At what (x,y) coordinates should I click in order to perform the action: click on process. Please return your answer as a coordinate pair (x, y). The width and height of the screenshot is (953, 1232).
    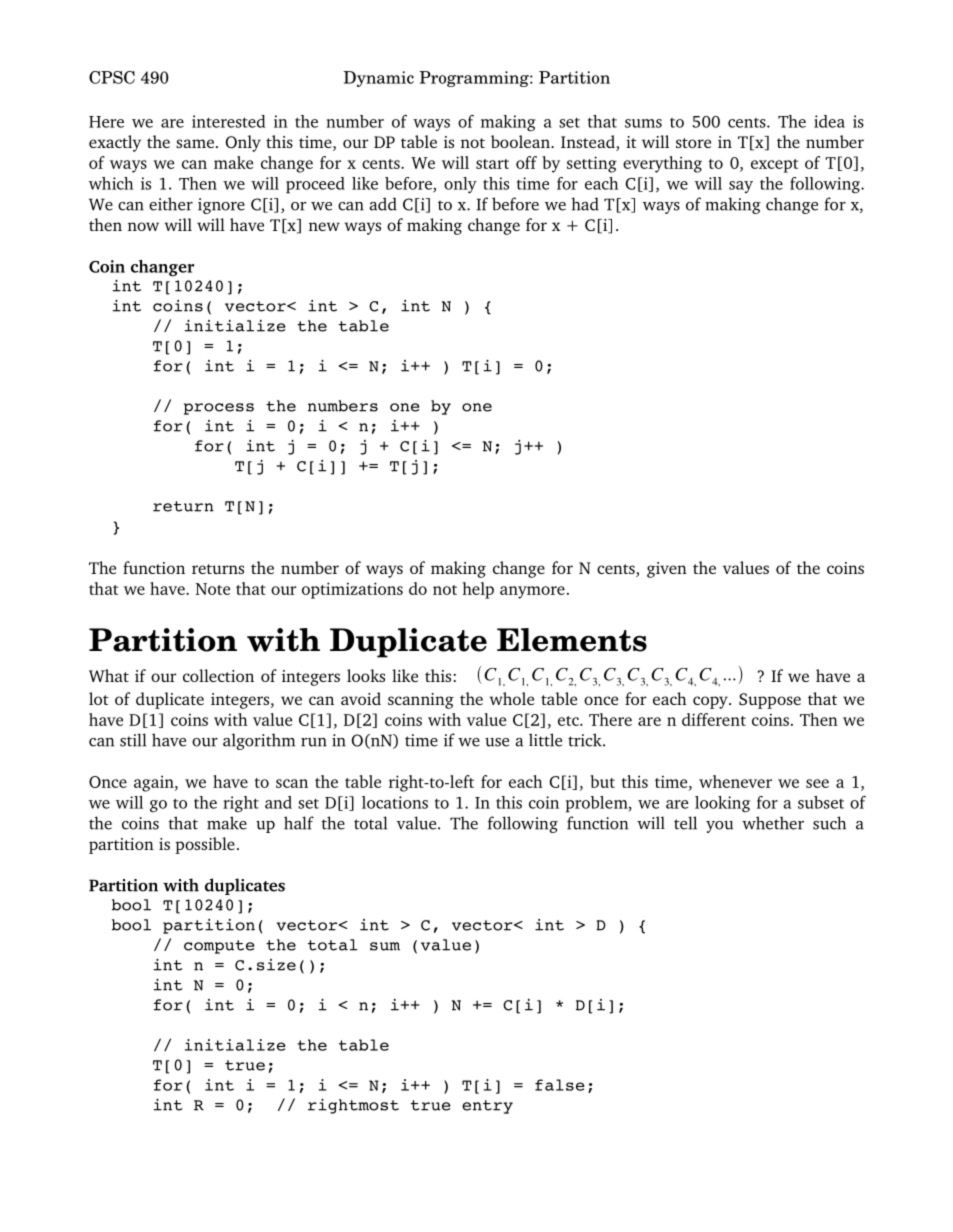
    Looking at the image, I should click on (219, 409).
